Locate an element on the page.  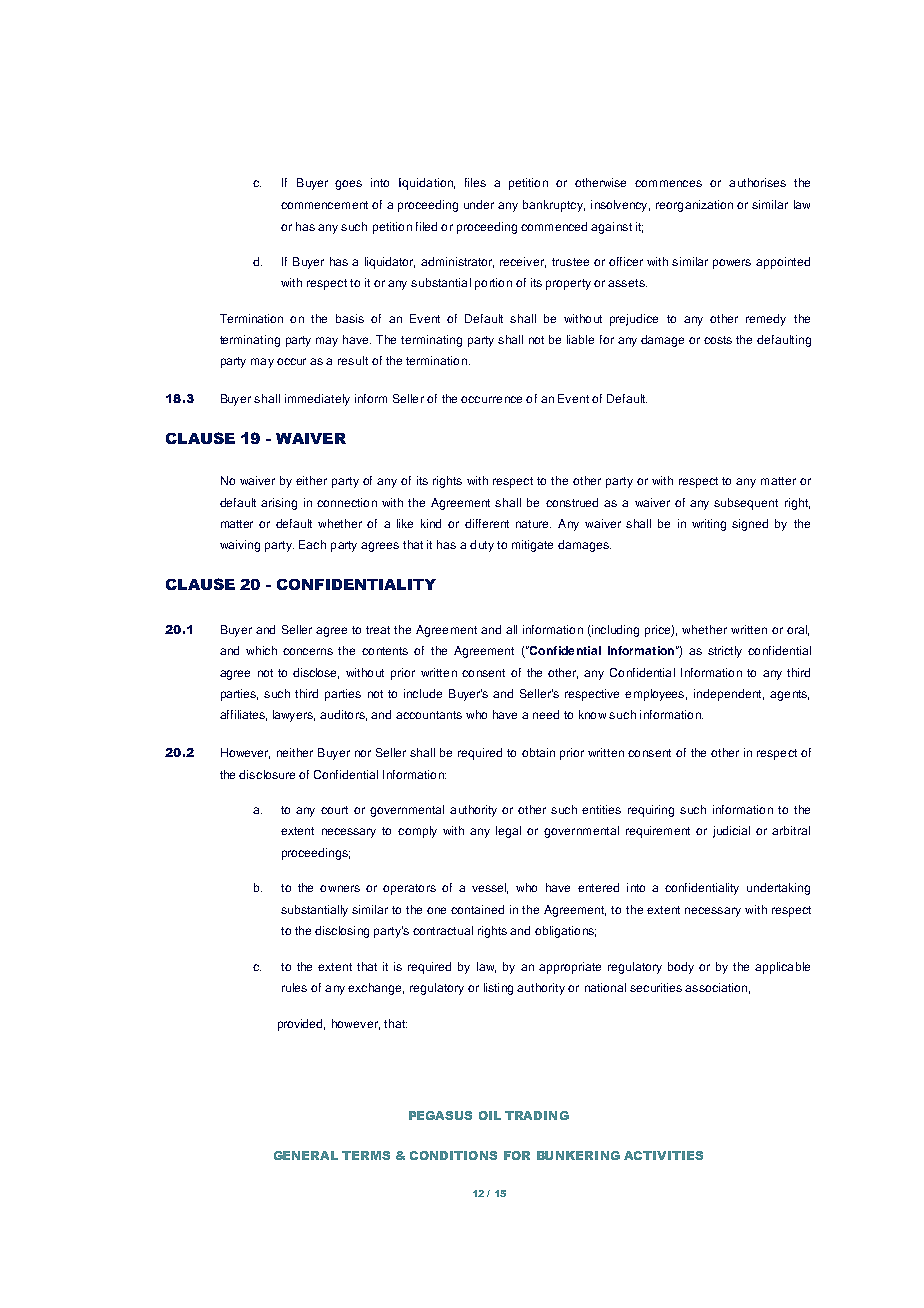
disclosure is located at coordinates (267, 774).
